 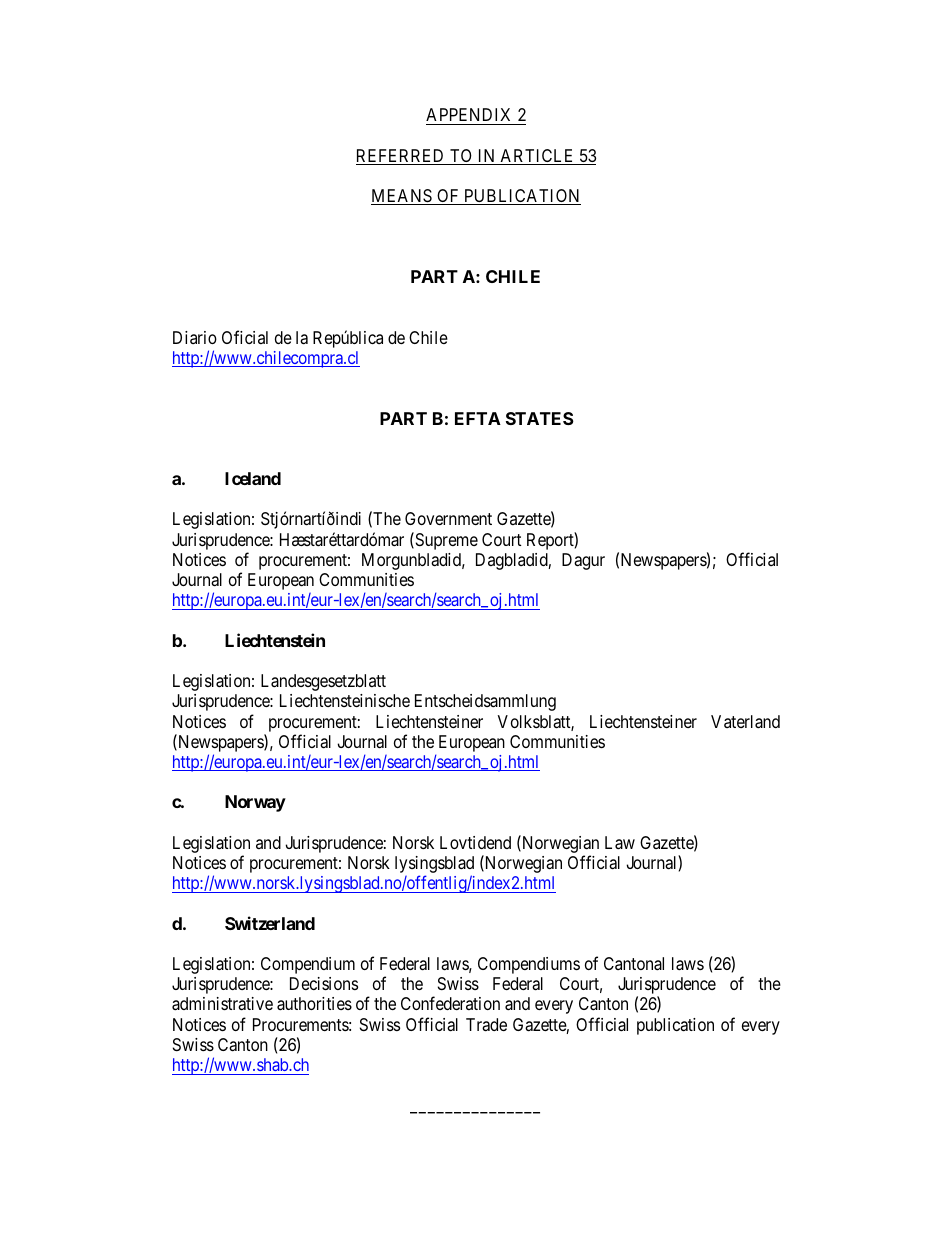 What do you see at coordinates (324, 983) in the screenshot?
I see `Decisions` at bounding box center [324, 983].
